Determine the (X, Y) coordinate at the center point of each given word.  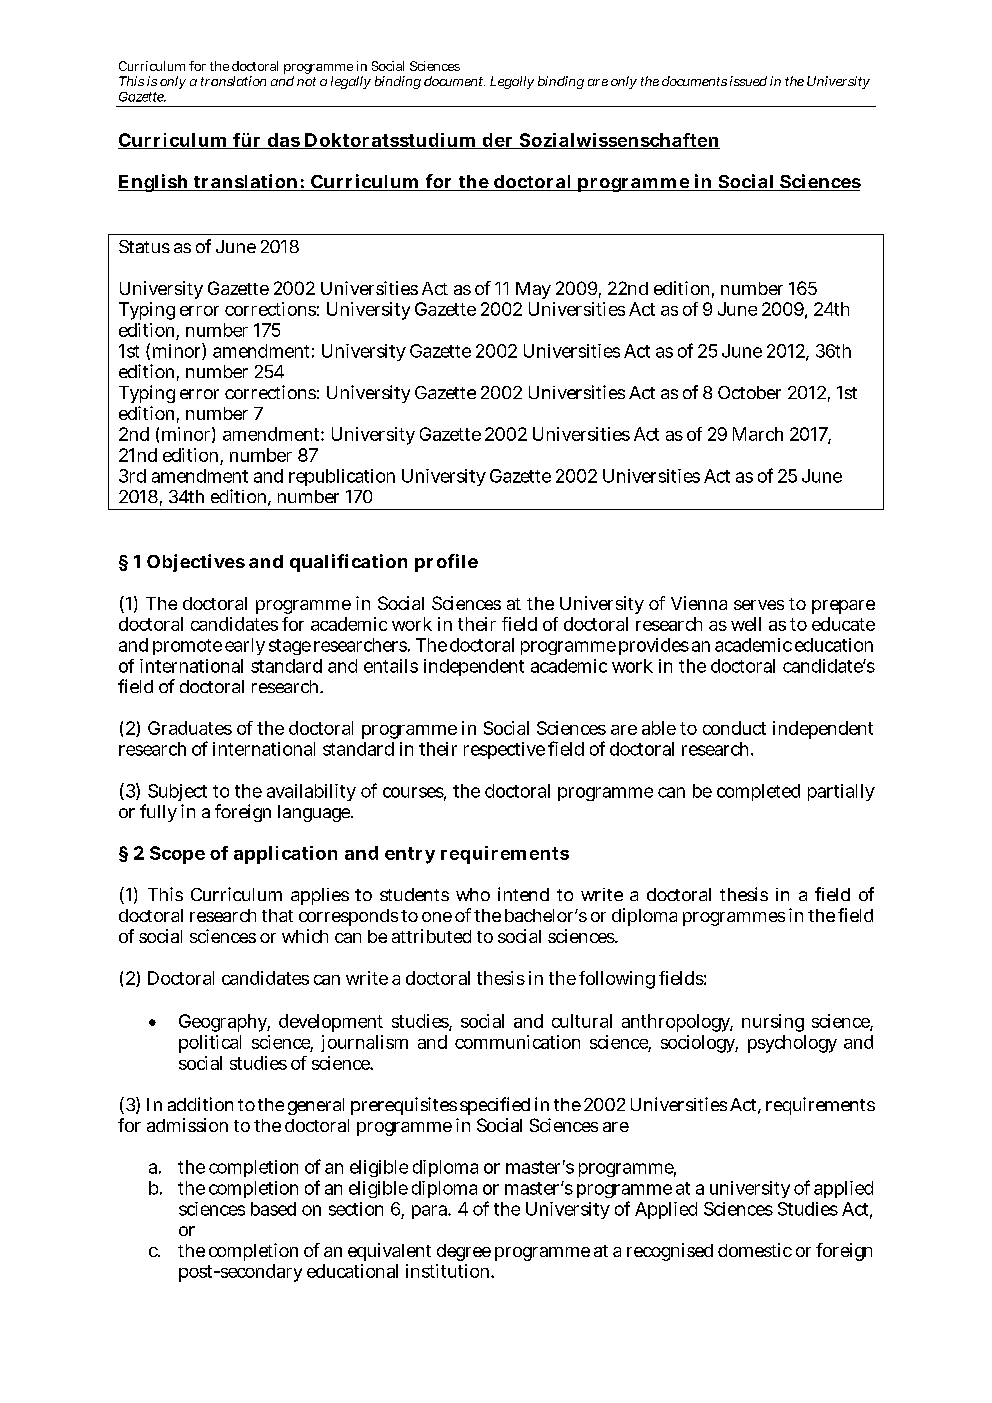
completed (758, 792)
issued (748, 81)
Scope (177, 855)
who (473, 894)
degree (464, 1252)
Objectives (196, 563)
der (498, 141)
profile (446, 563)
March (758, 434)
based (273, 1209)
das (283, 141)
